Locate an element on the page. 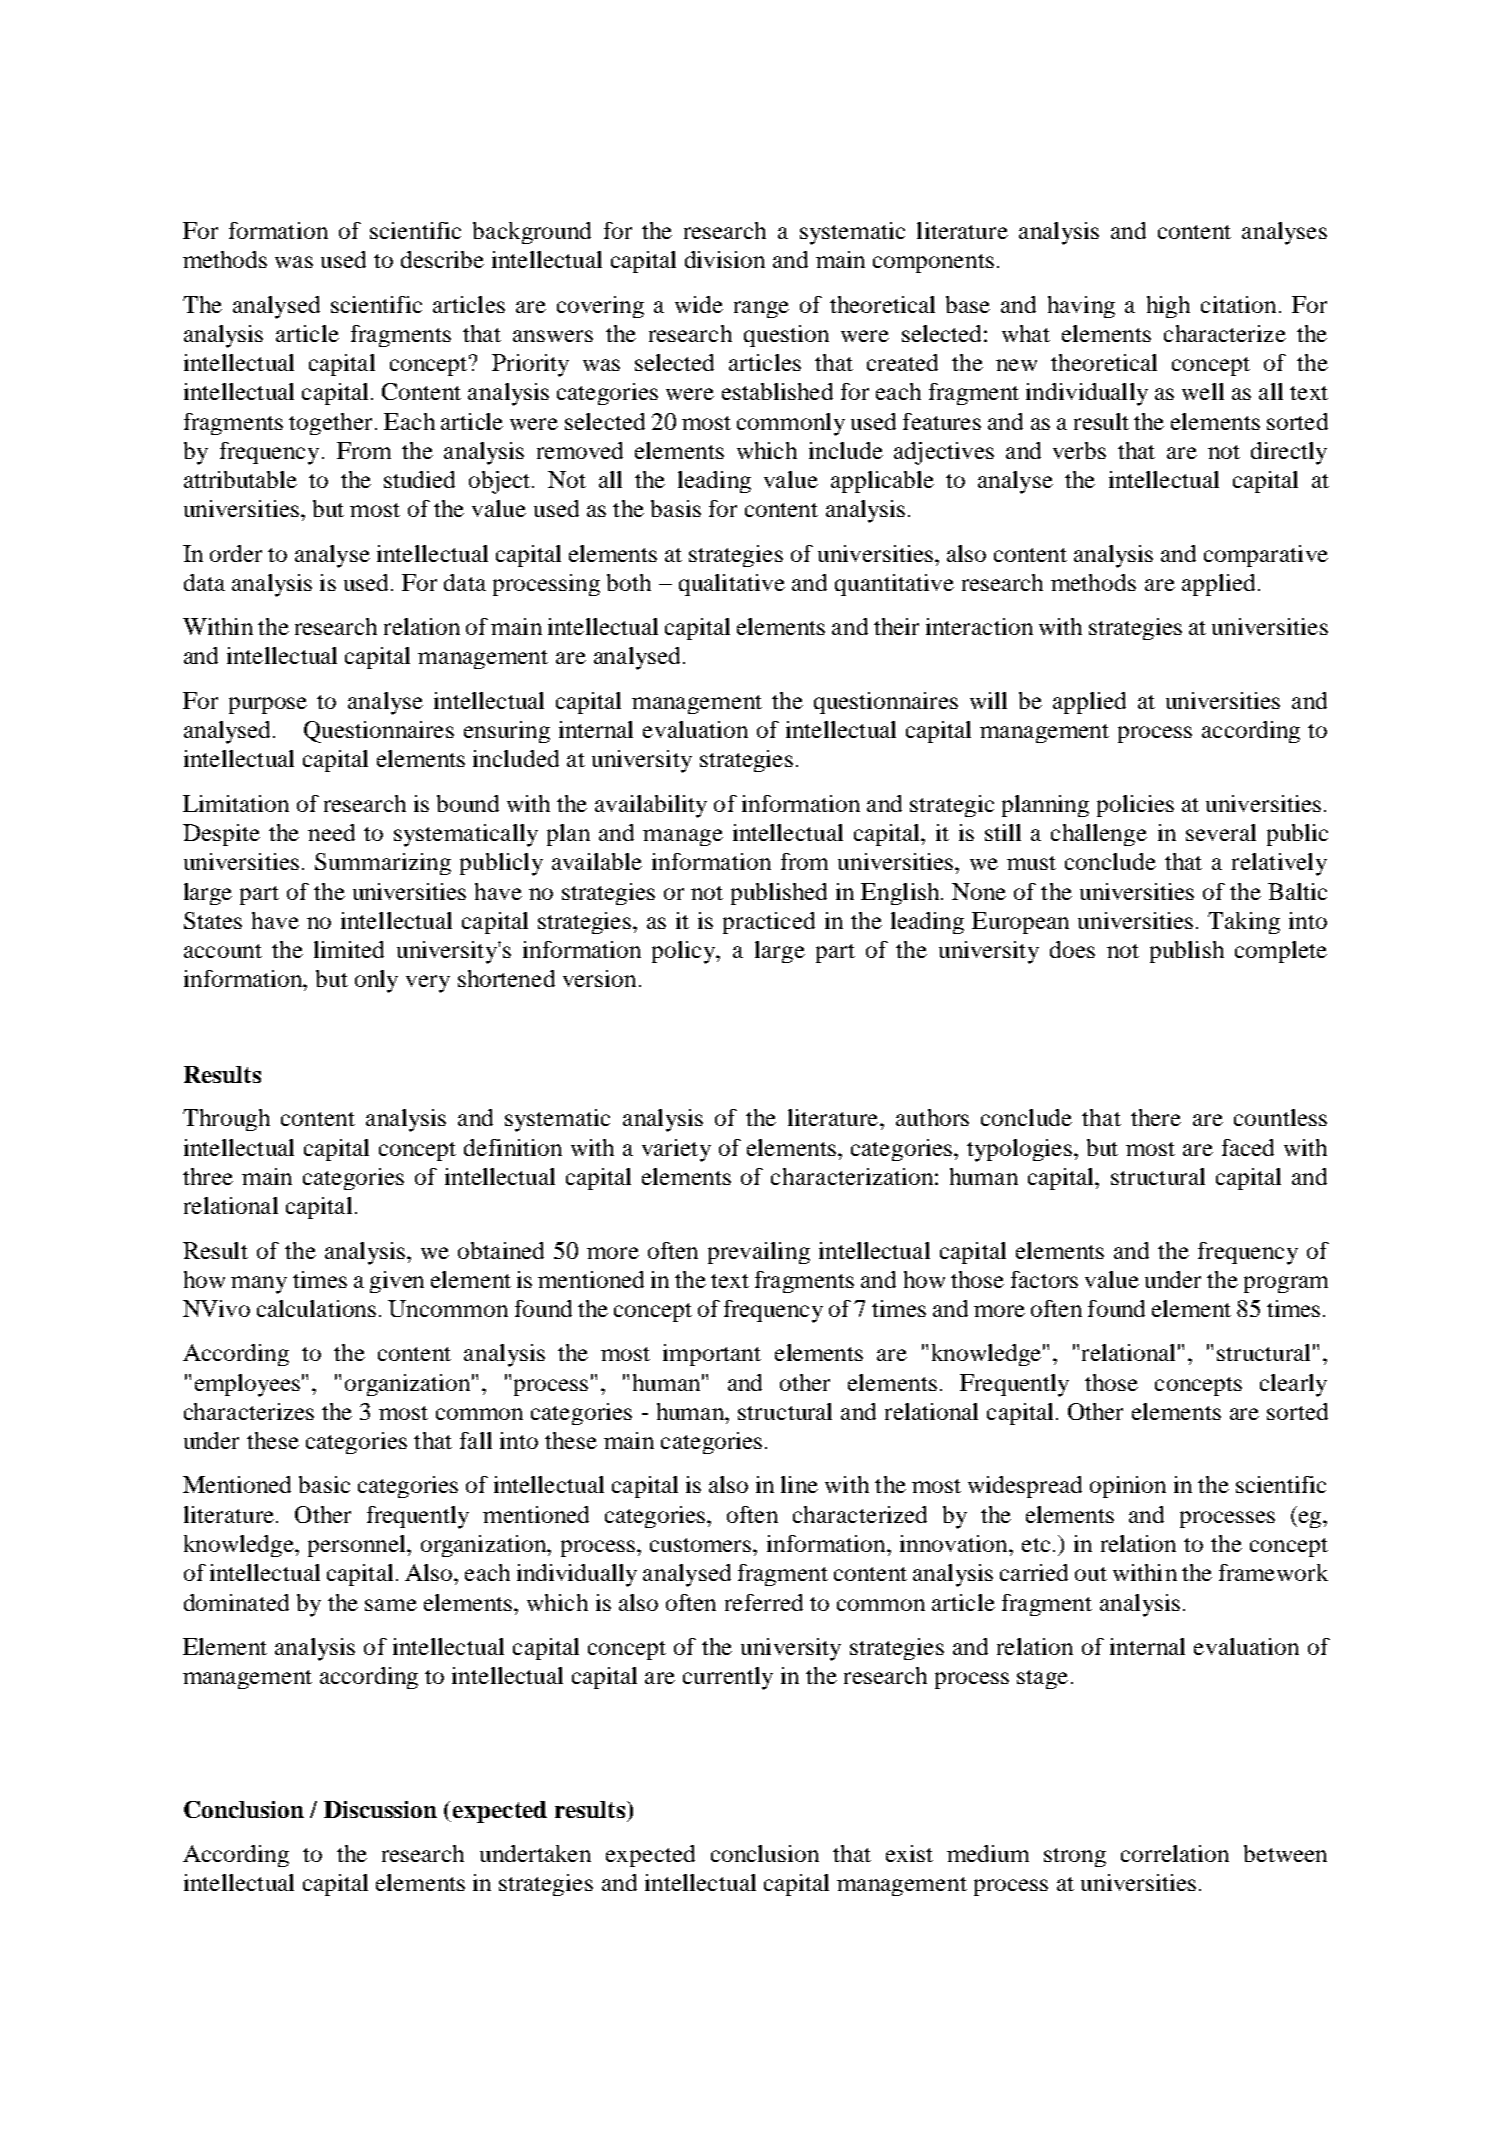 The image size is (1512, 2139). exist is located at coordinates (909, 1853).
